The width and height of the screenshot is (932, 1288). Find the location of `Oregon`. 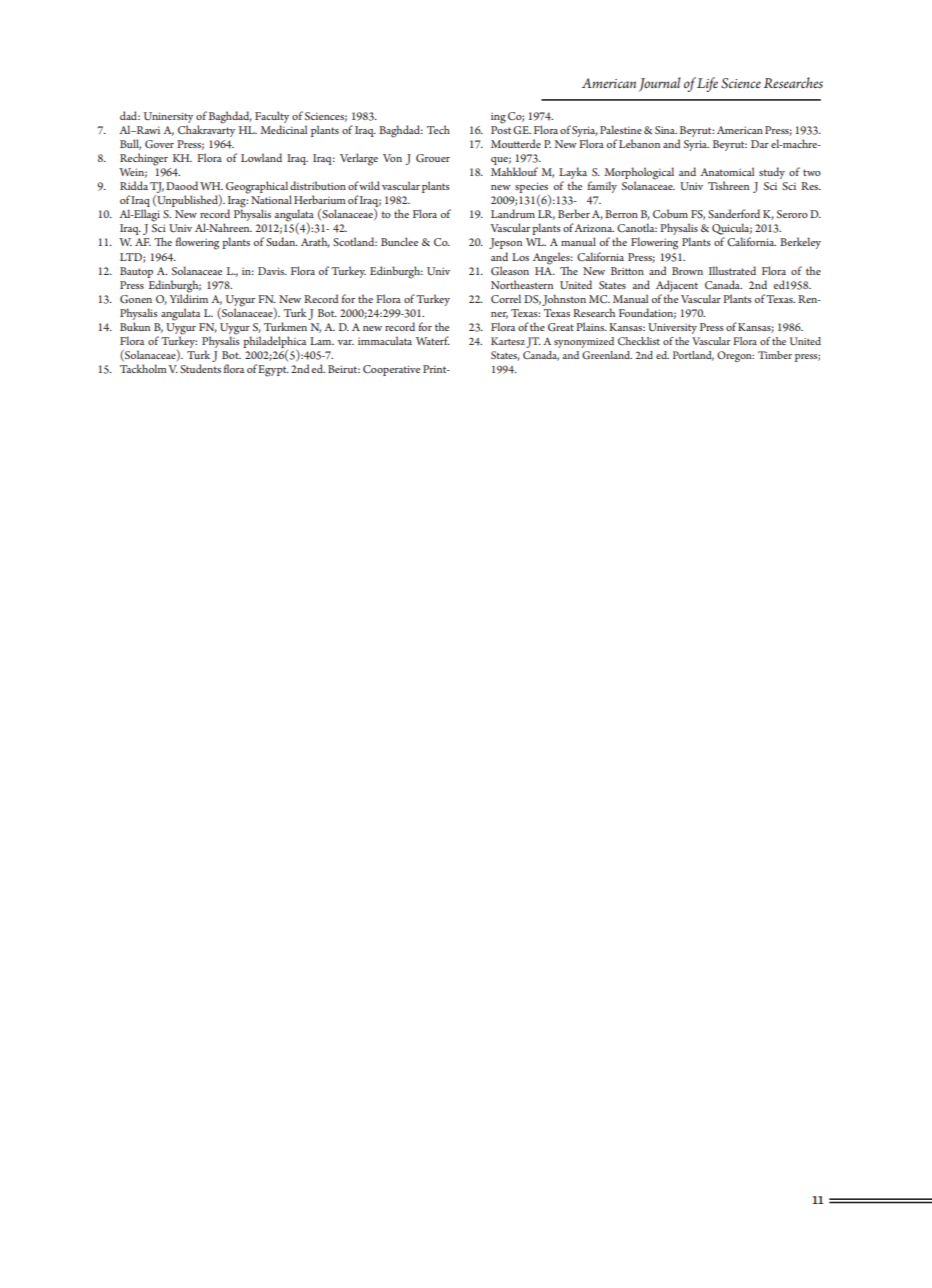

Oregon is located at coordinates (735, 356).
